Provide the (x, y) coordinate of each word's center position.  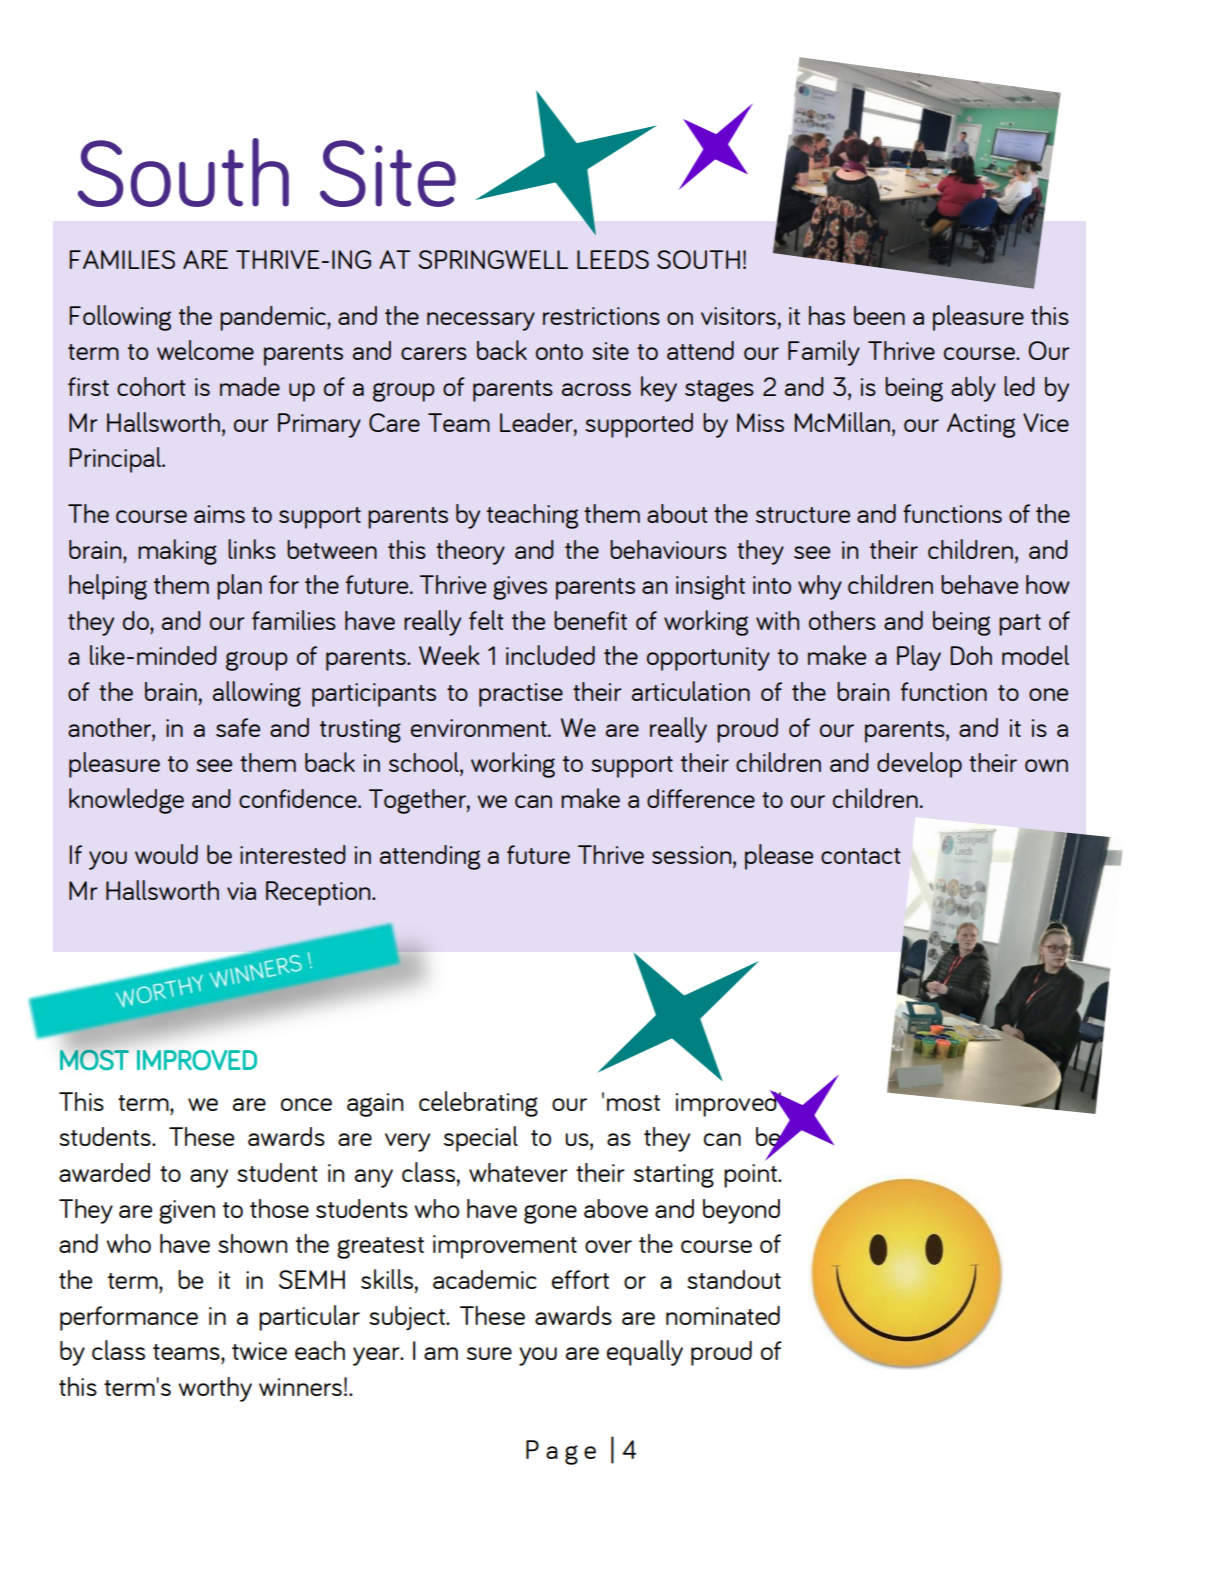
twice (259, 1351)
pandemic (274, 318)
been (879, 315)
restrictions (601, 316)
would (166, 854)
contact (861, 856)
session (693, 855)
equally (645, 1353)
